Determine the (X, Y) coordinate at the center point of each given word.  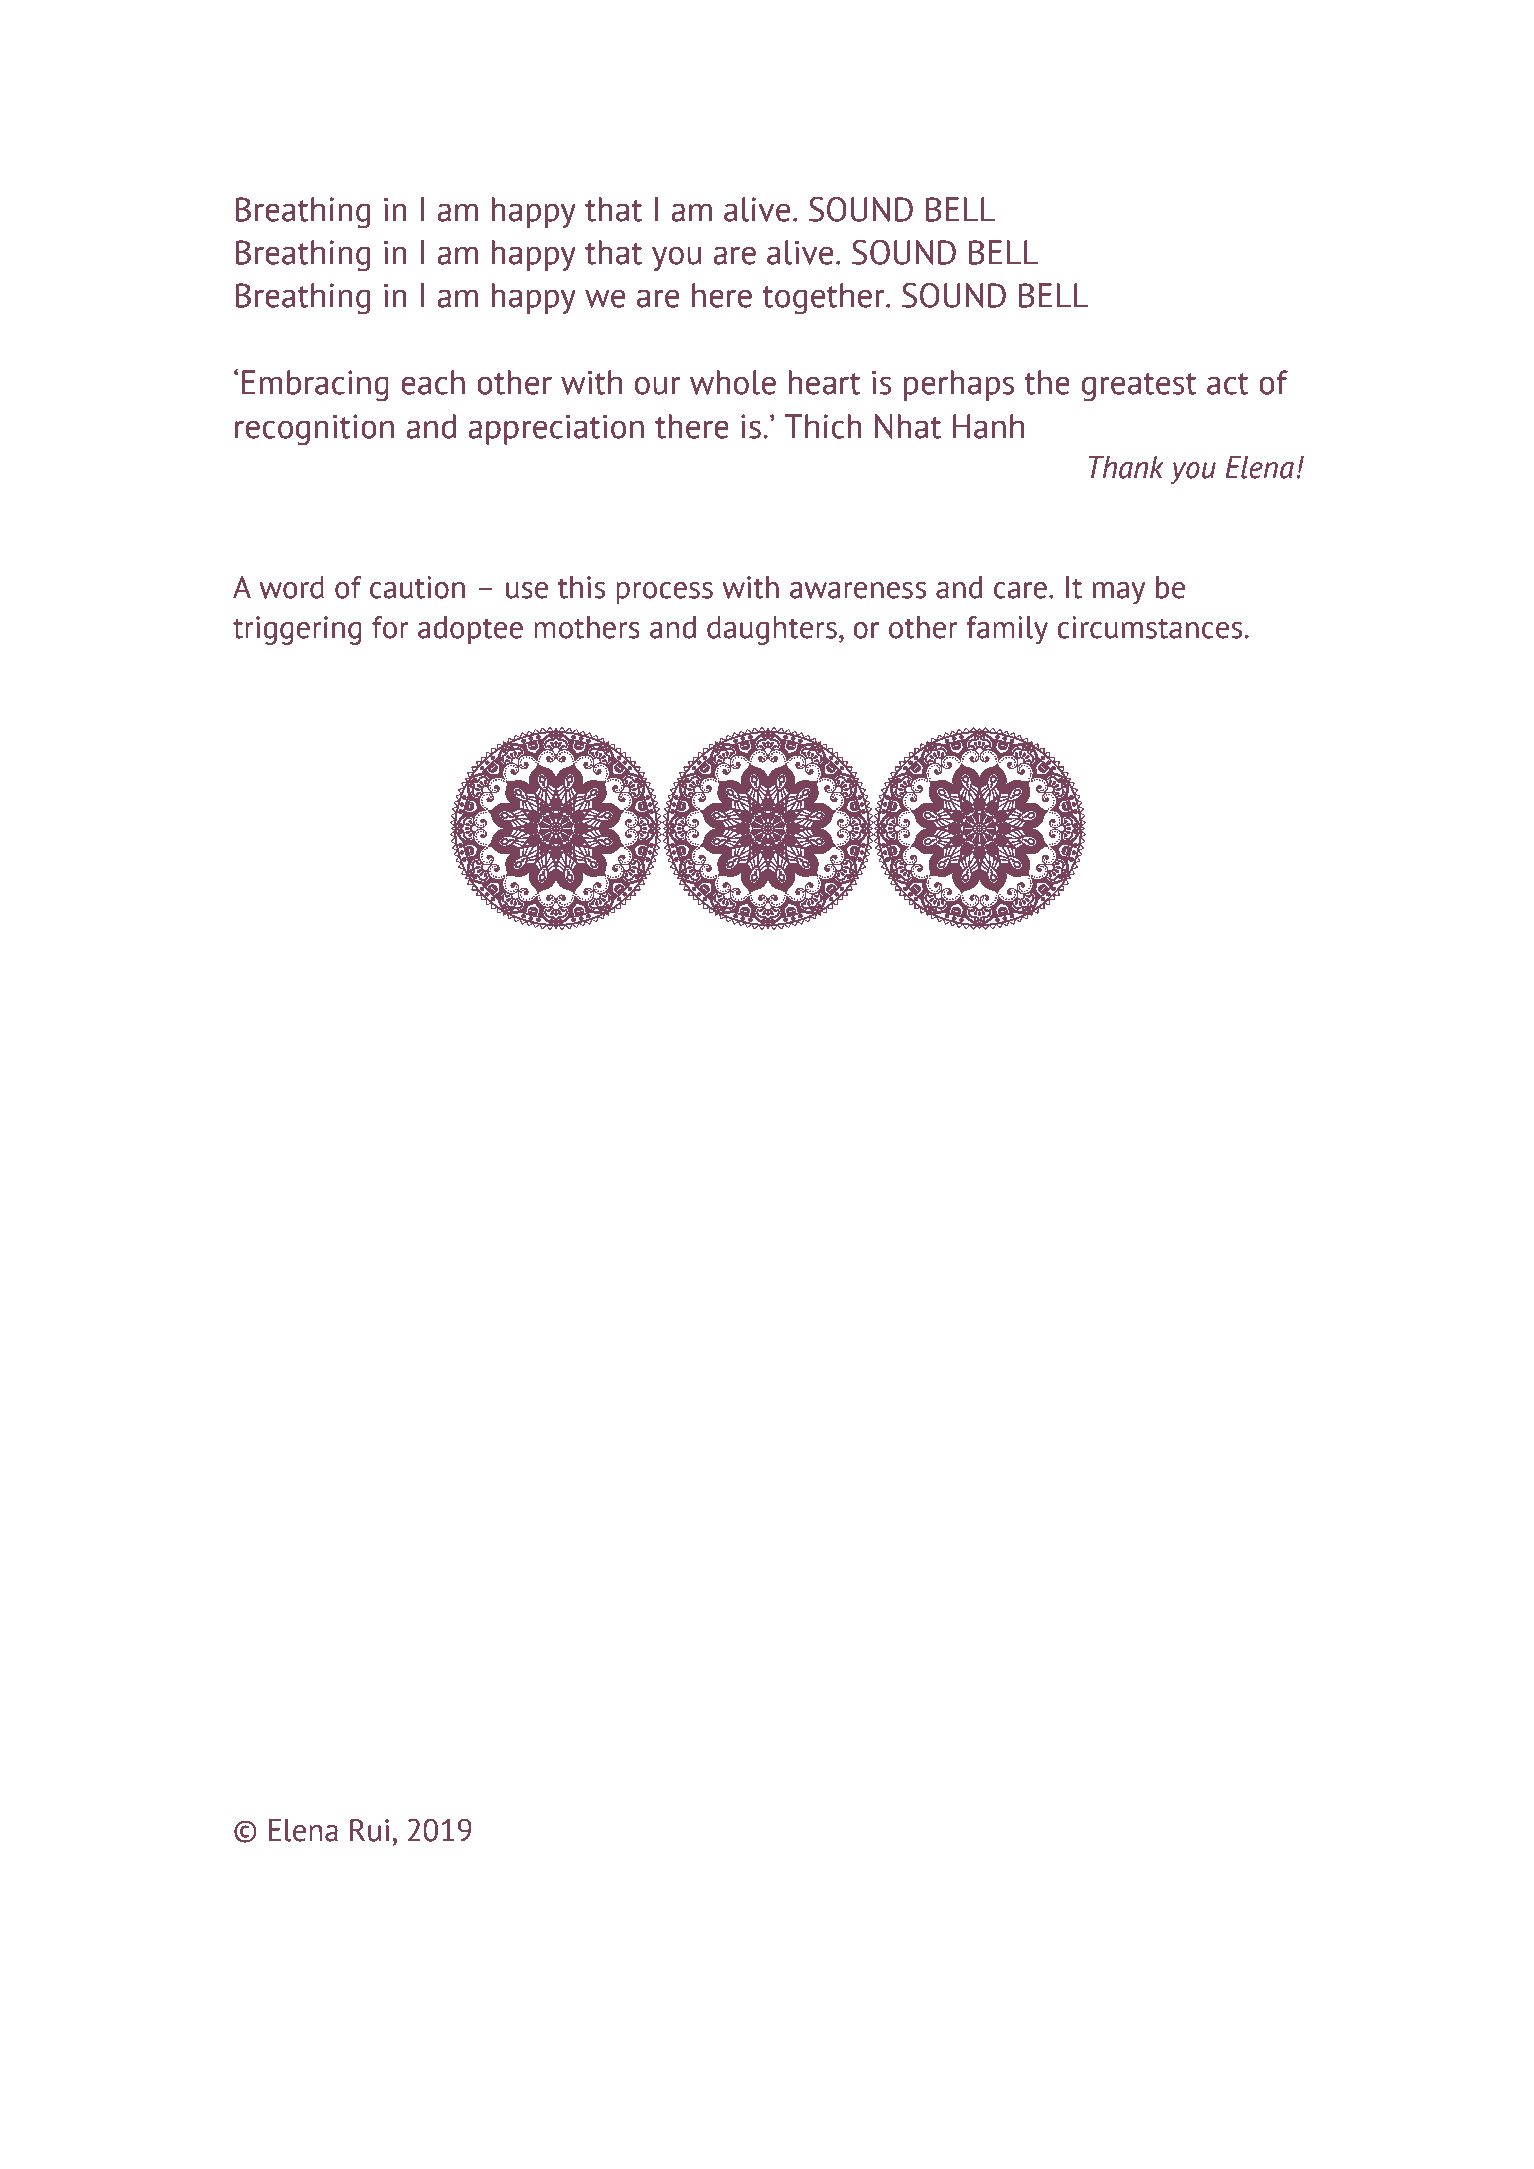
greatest (1139, 387)
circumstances (1149, 627)
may (1119, 593)
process (664, 593)
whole (733, 382)
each (433, 382)
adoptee (470, 630)
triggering (297, 630)
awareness (858, 590)
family (1007, 630)
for (390, 627)
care (1020, 590)
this (581, 587)
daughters (772, 630)
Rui (369, 1830)
